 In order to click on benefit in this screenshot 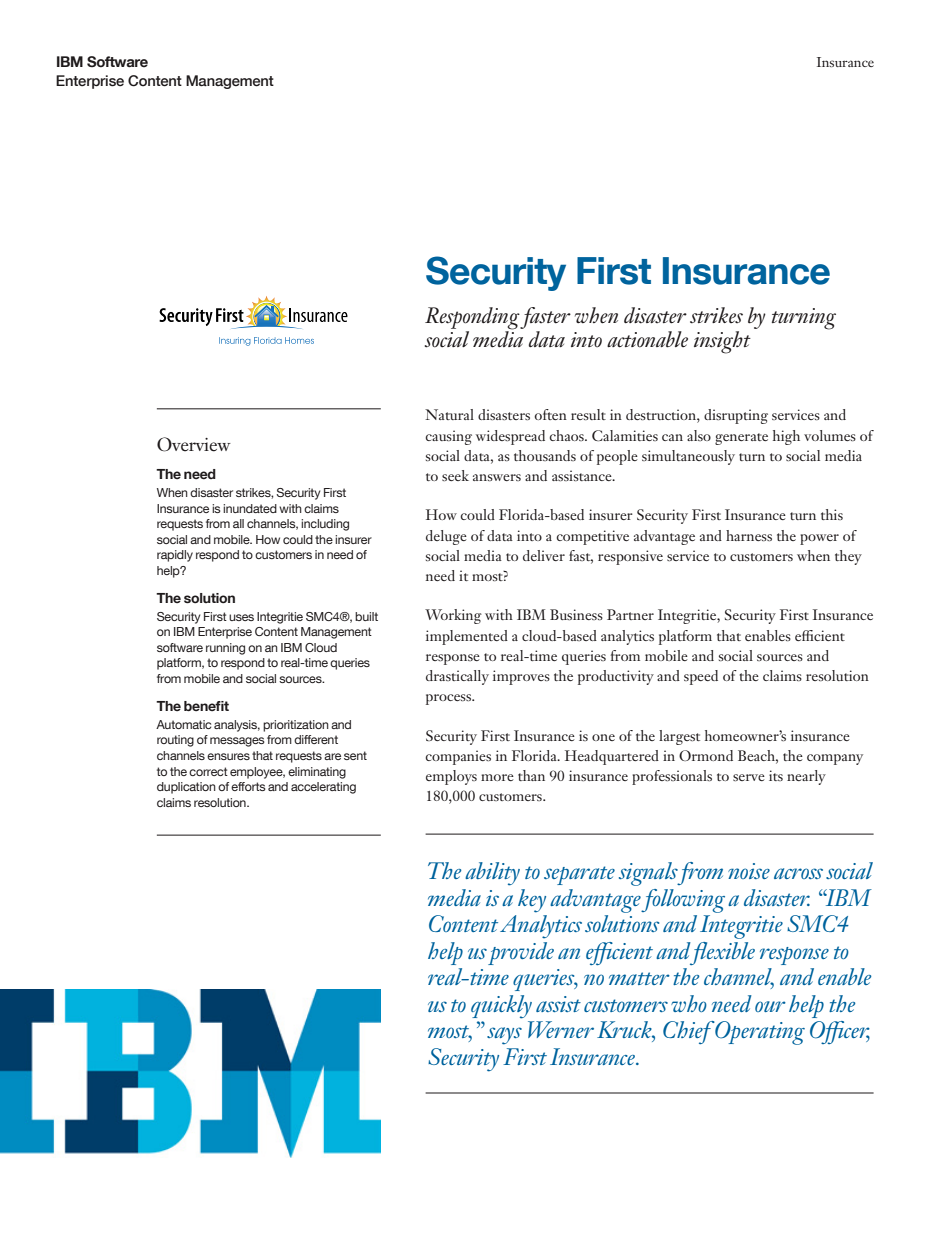, I will do `click(206, 706)`.
